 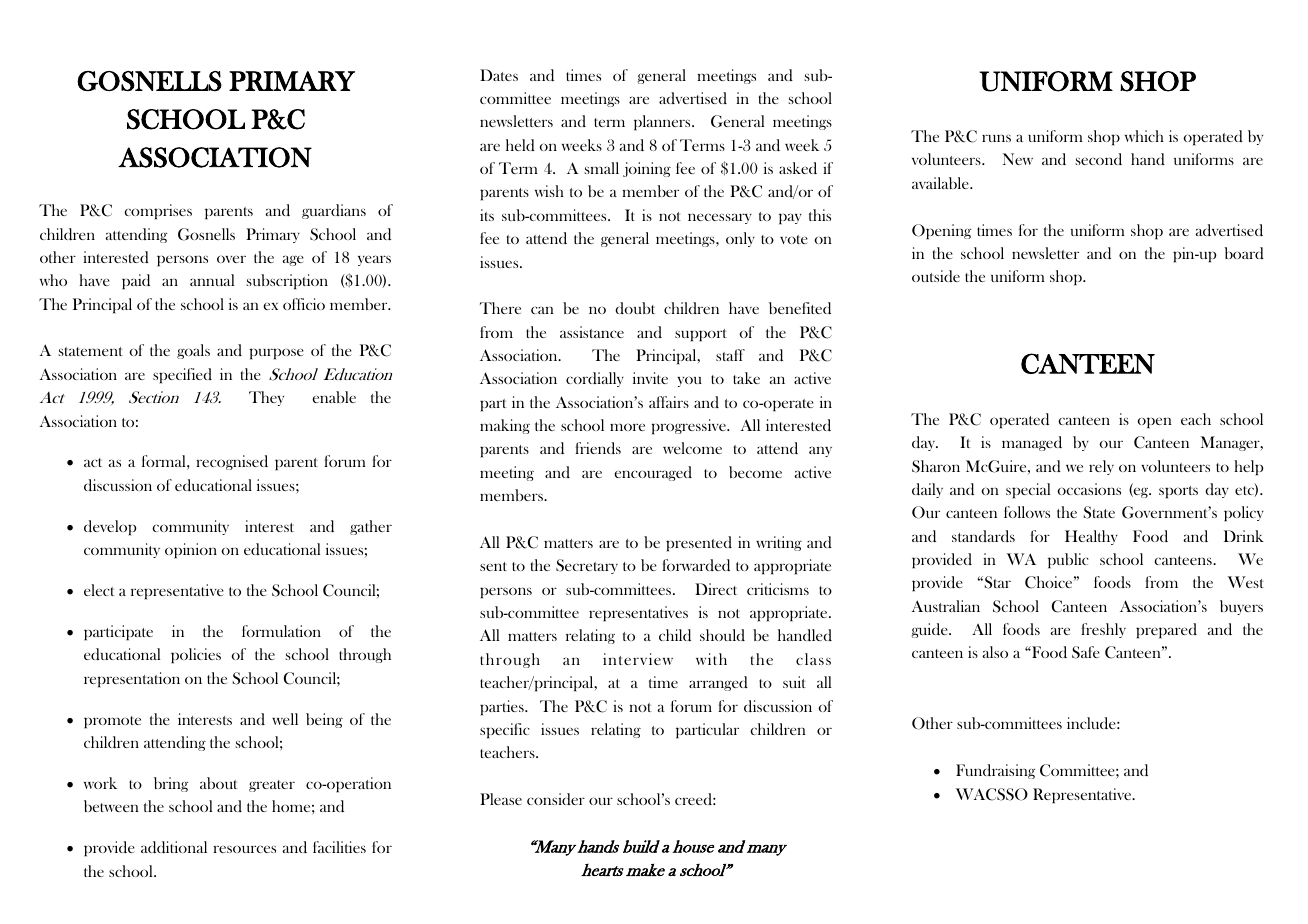 I want to click on Fundraising, so click(x=995, y=771).
